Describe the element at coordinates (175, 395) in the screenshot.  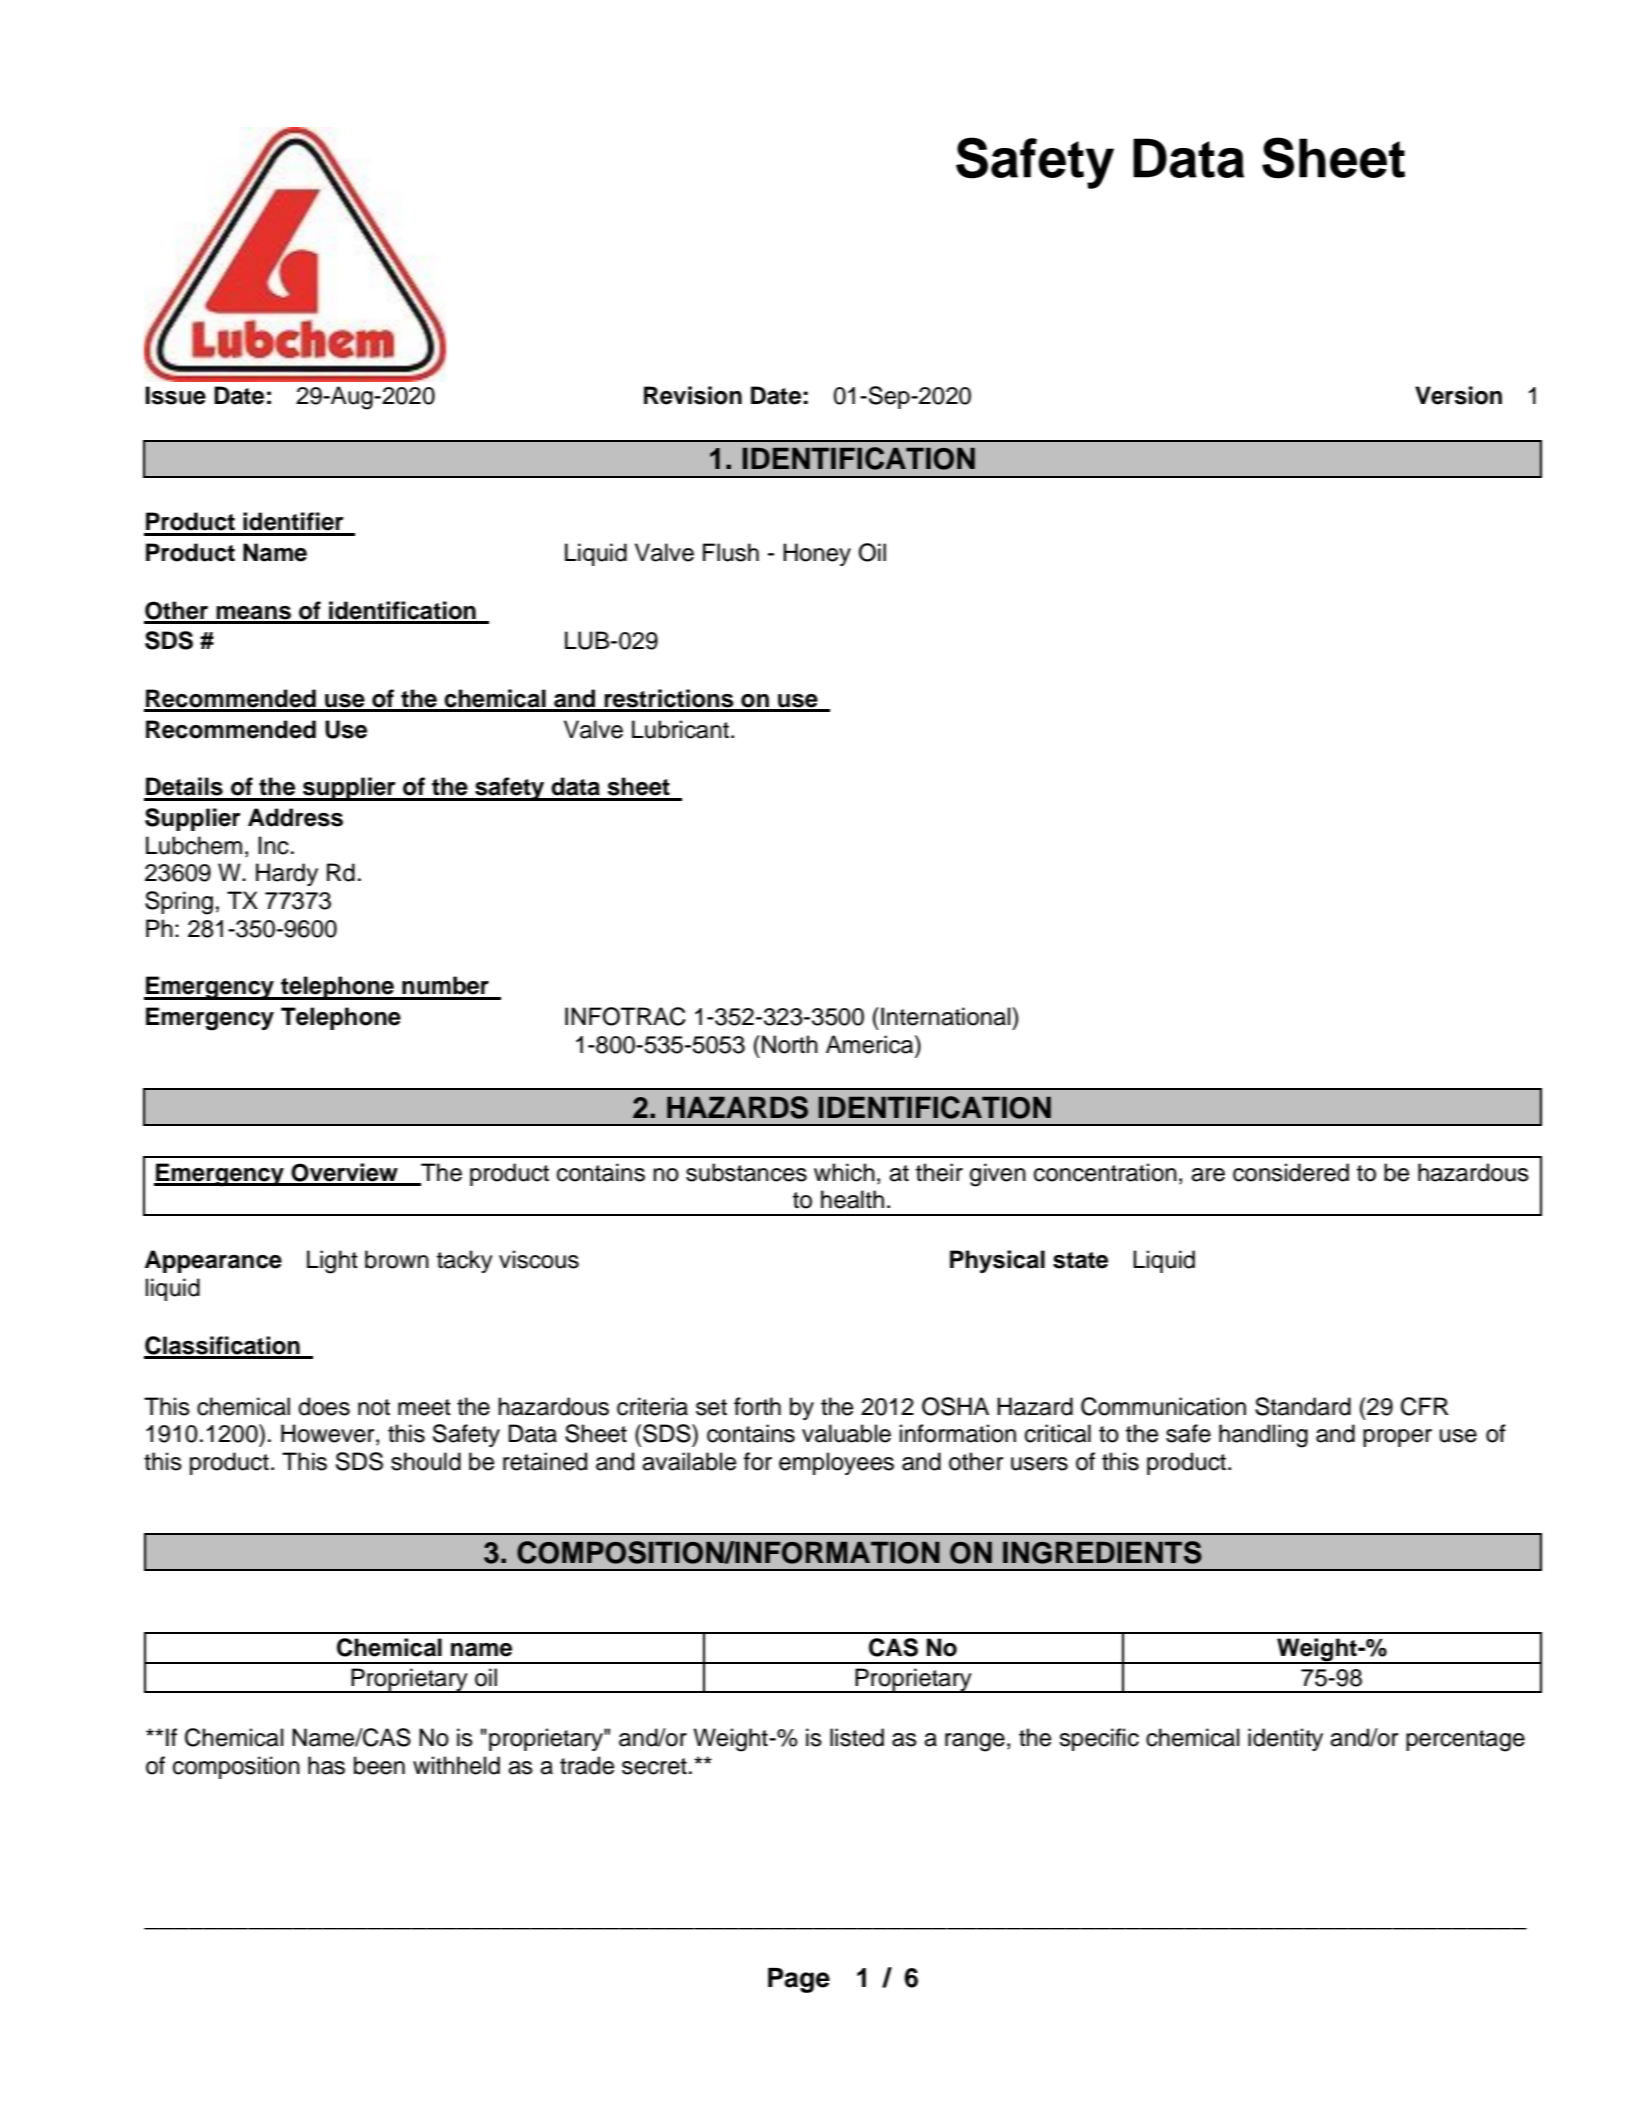
I see `Issue` at that location.
